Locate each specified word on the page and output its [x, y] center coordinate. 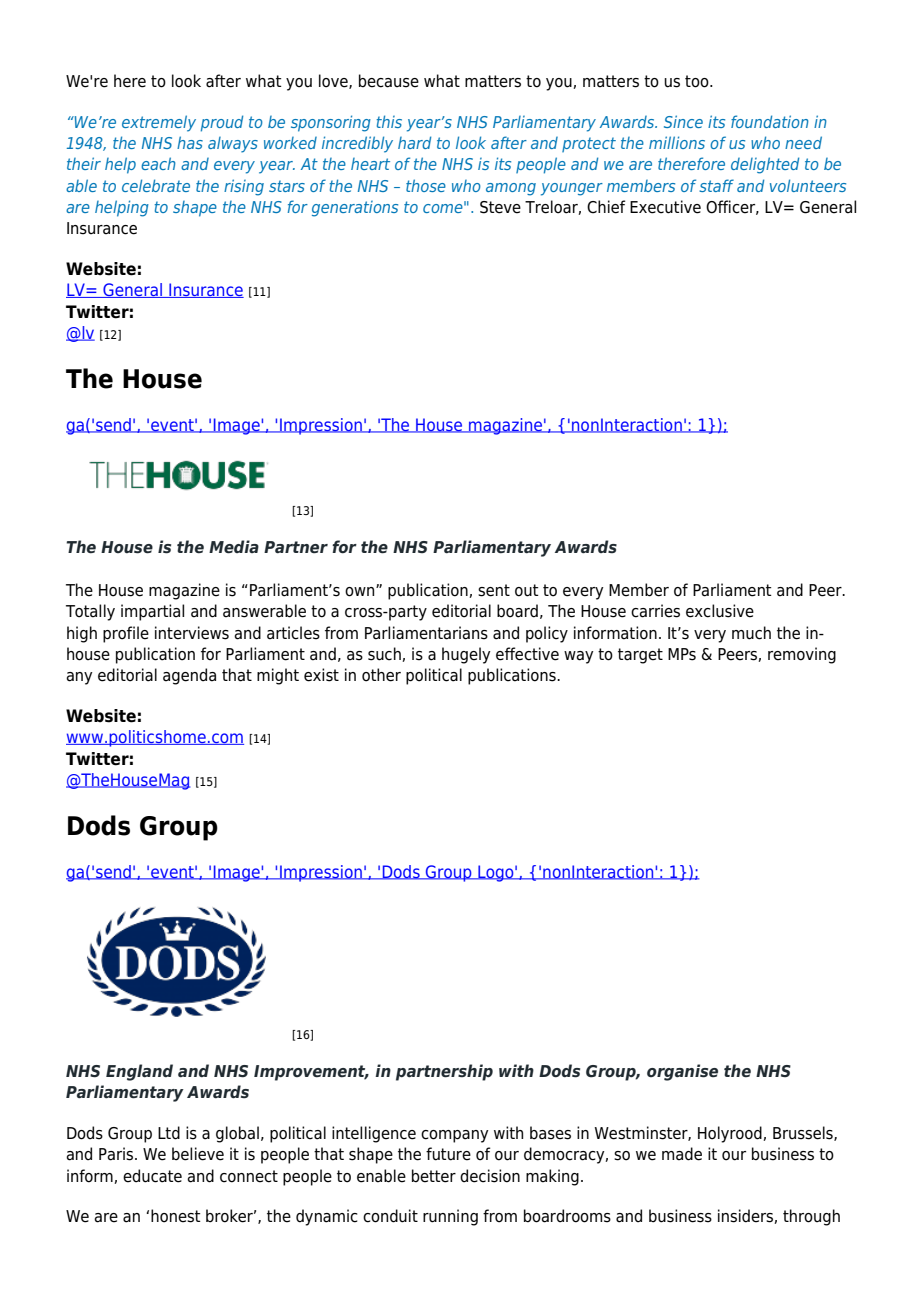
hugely [466, 655]
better [434, 1176]
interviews [192, 633]
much [751, 633]
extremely [159, 123]
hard [414, 142]
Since [683, 121]
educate [152, 1176]
